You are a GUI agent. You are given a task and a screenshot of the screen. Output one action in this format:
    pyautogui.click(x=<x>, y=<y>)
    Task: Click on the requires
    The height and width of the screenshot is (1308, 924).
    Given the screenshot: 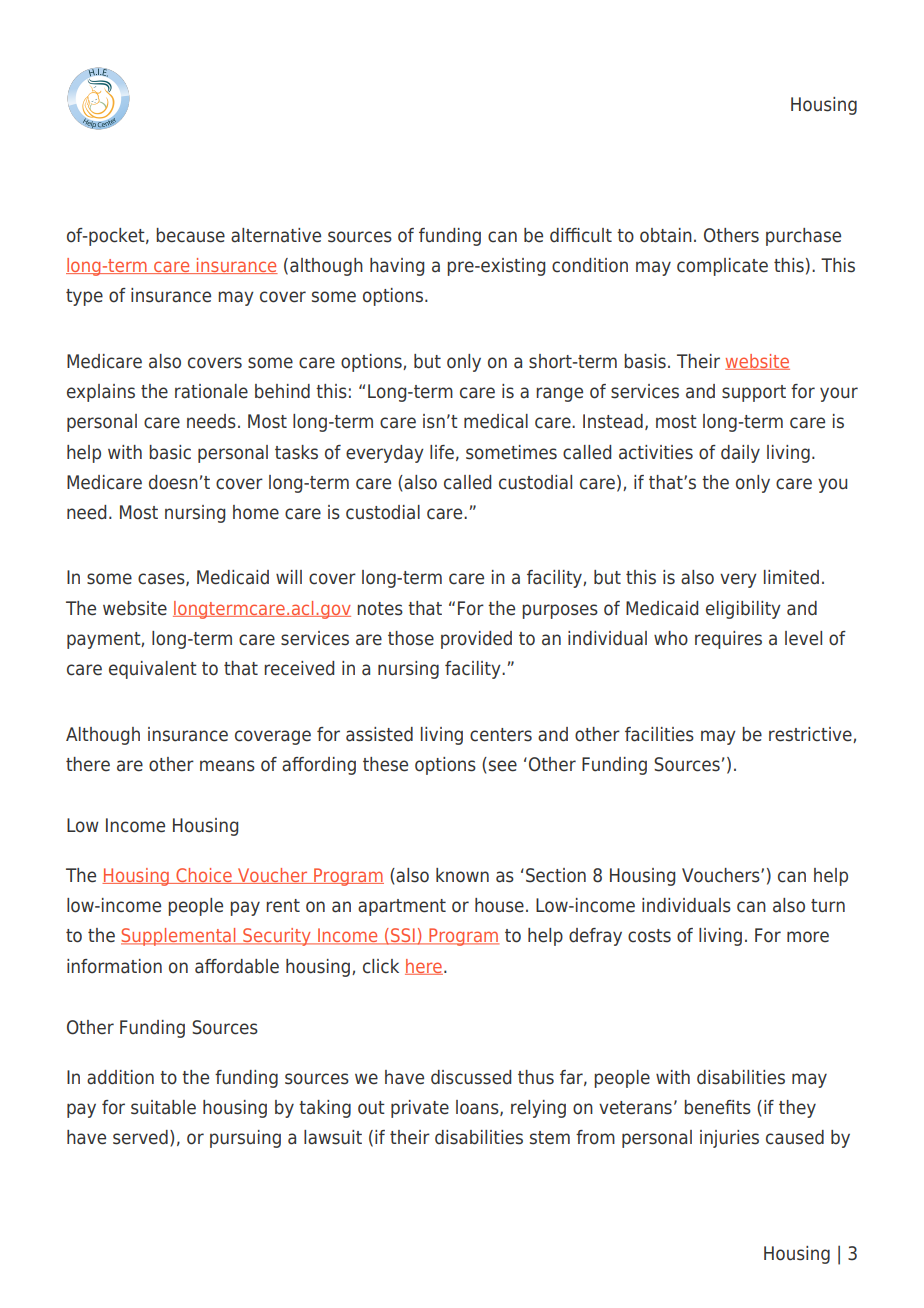 What is the action you would take?
    pyautogui.click(x=728, y=640)
